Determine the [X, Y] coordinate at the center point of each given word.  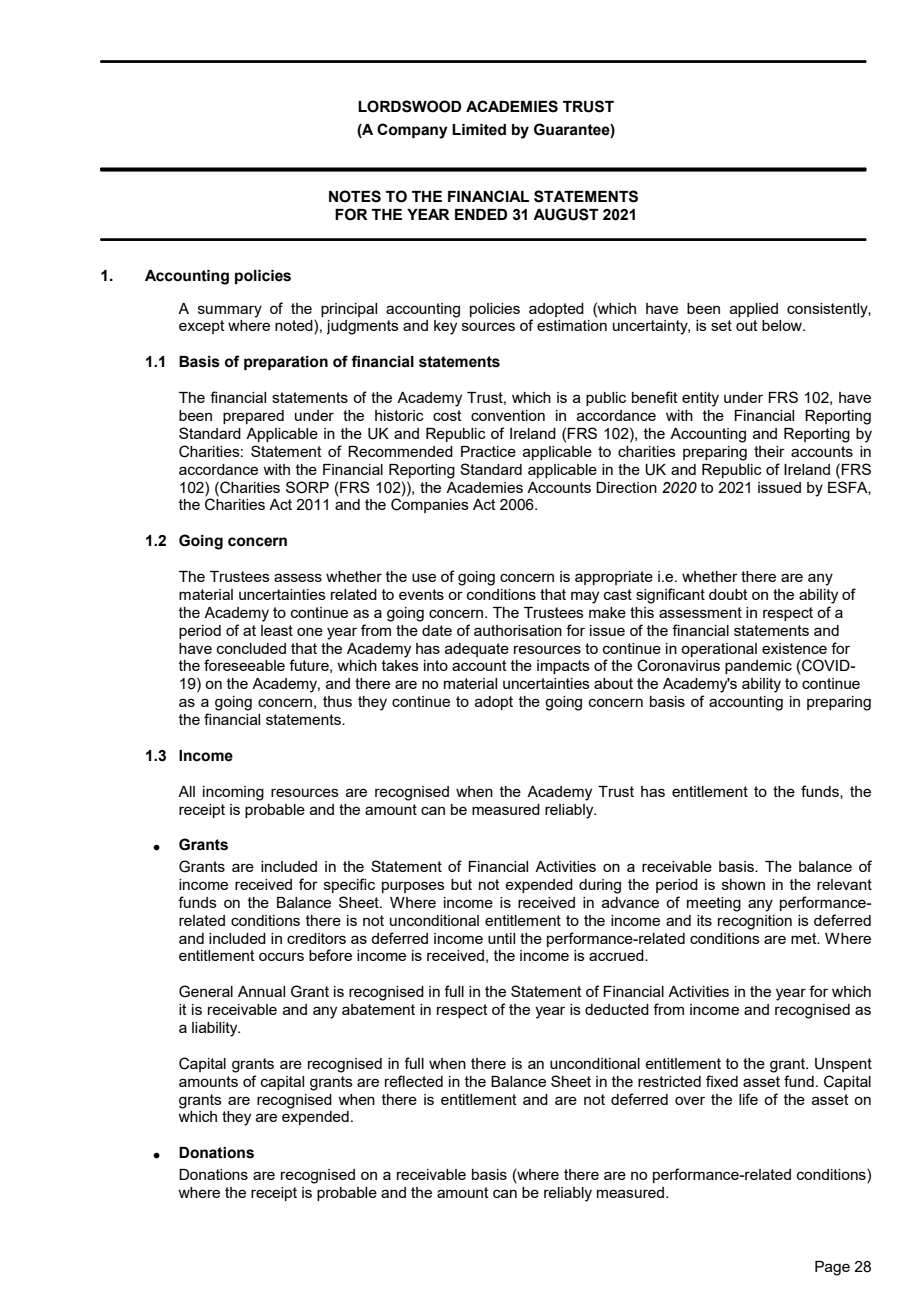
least [277, 630]
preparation [286, 363]
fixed [722, 1081]
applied [754, 310]
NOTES [355, 196]
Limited [479, 130]
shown [743, 884]
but [461, 884]
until [501, 938]
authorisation [518, 630]
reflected [414, 1081]
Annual [261, 991]
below [783, 325]
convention [508, 415]
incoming [233, 793]
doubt [728, 594]
